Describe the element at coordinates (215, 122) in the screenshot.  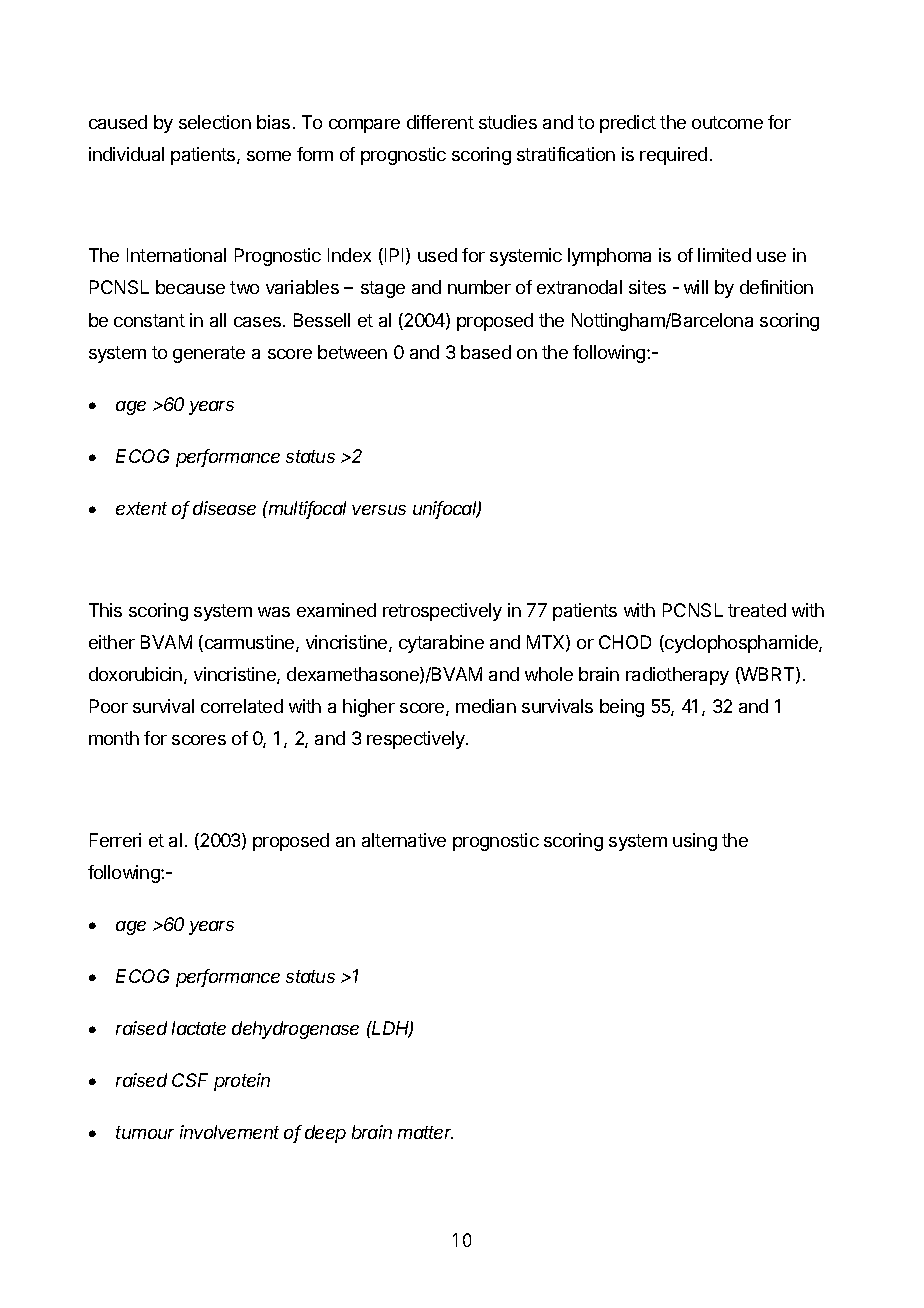
I see `selection` at that location.
